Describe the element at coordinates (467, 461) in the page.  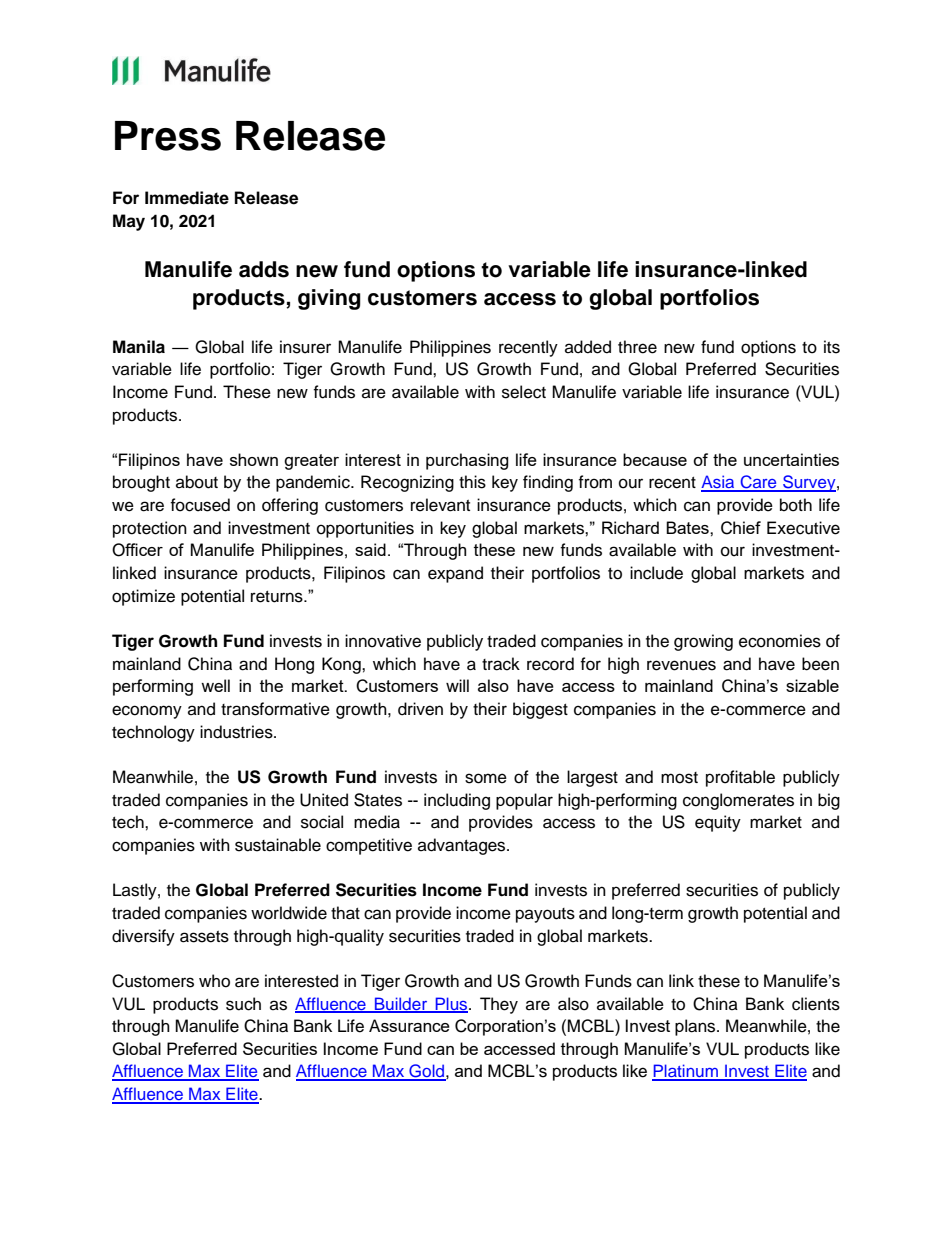
I see `purchasing` at that location.
